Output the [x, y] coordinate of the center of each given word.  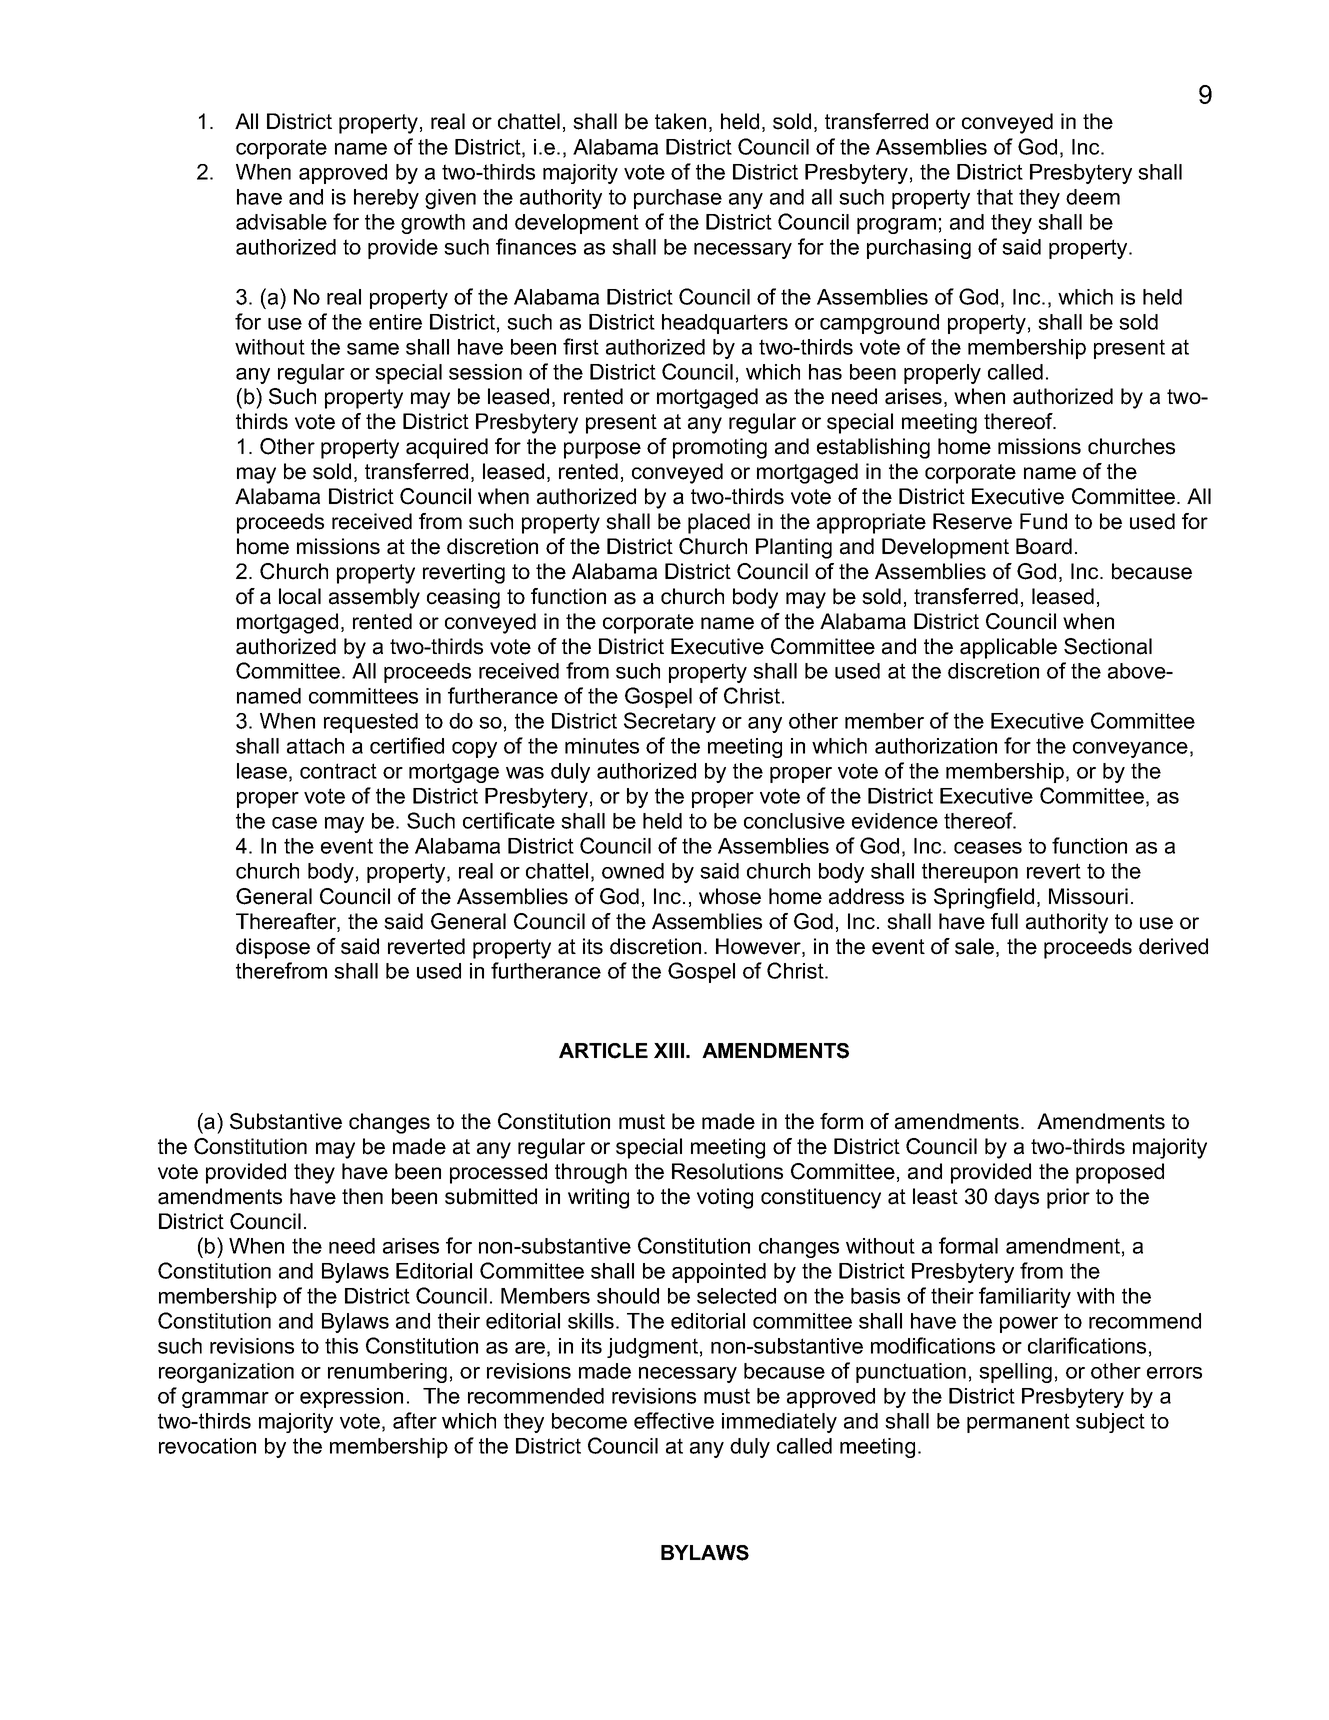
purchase [678, 199]
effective [674, 1420]
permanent [1018, 1423]
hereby [386, 199]
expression [351, 1398]
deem [1093, 197]
